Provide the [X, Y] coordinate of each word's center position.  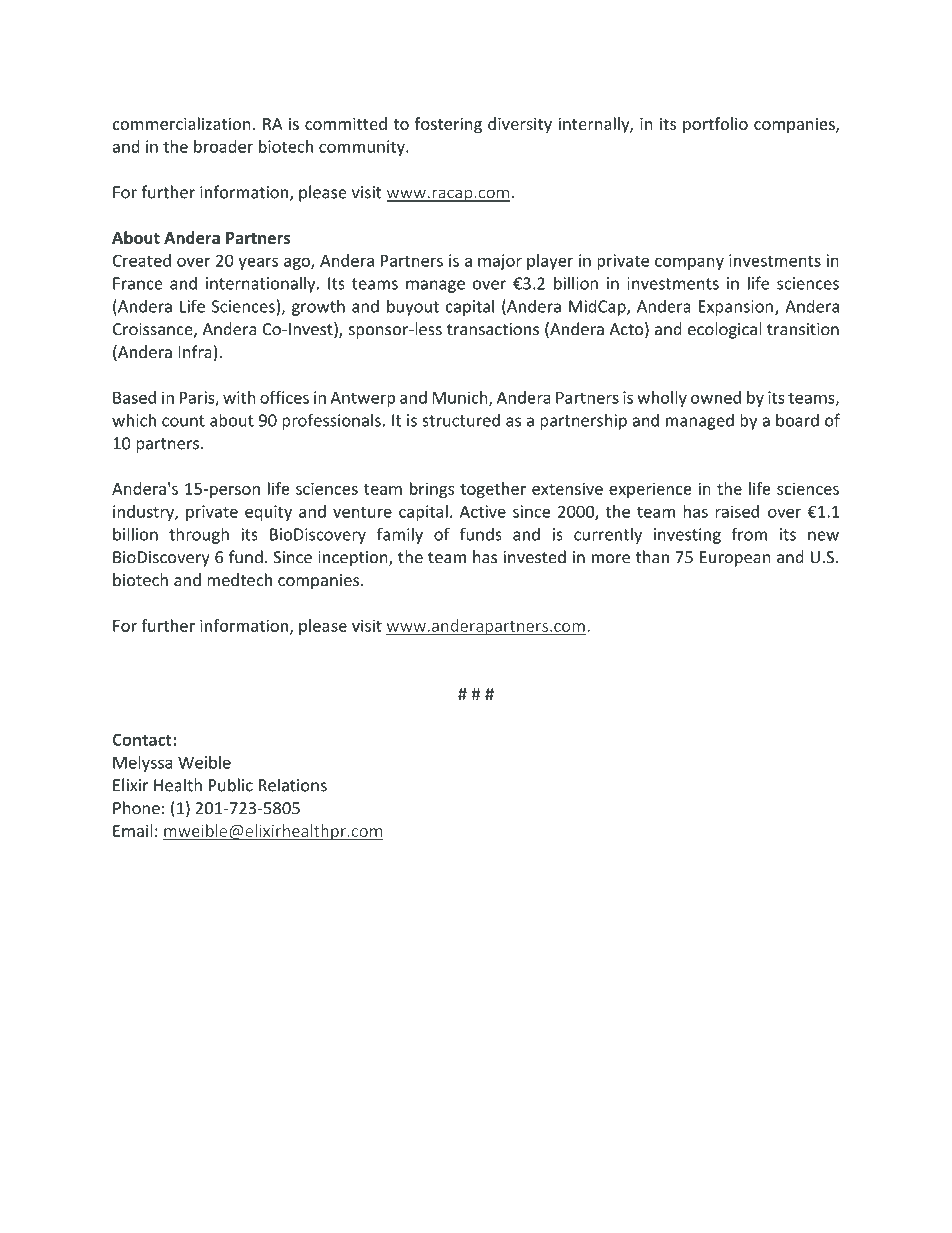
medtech [239, 579]
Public [231, 785]
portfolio [715, 125]
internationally [262, 284]
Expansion [736, 308]
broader [223, 146]
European [735, 559]
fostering [448, 125]
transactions [493, 329]
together [493, 490]
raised [737, 511]
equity [268, 513]
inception [354, 559]
